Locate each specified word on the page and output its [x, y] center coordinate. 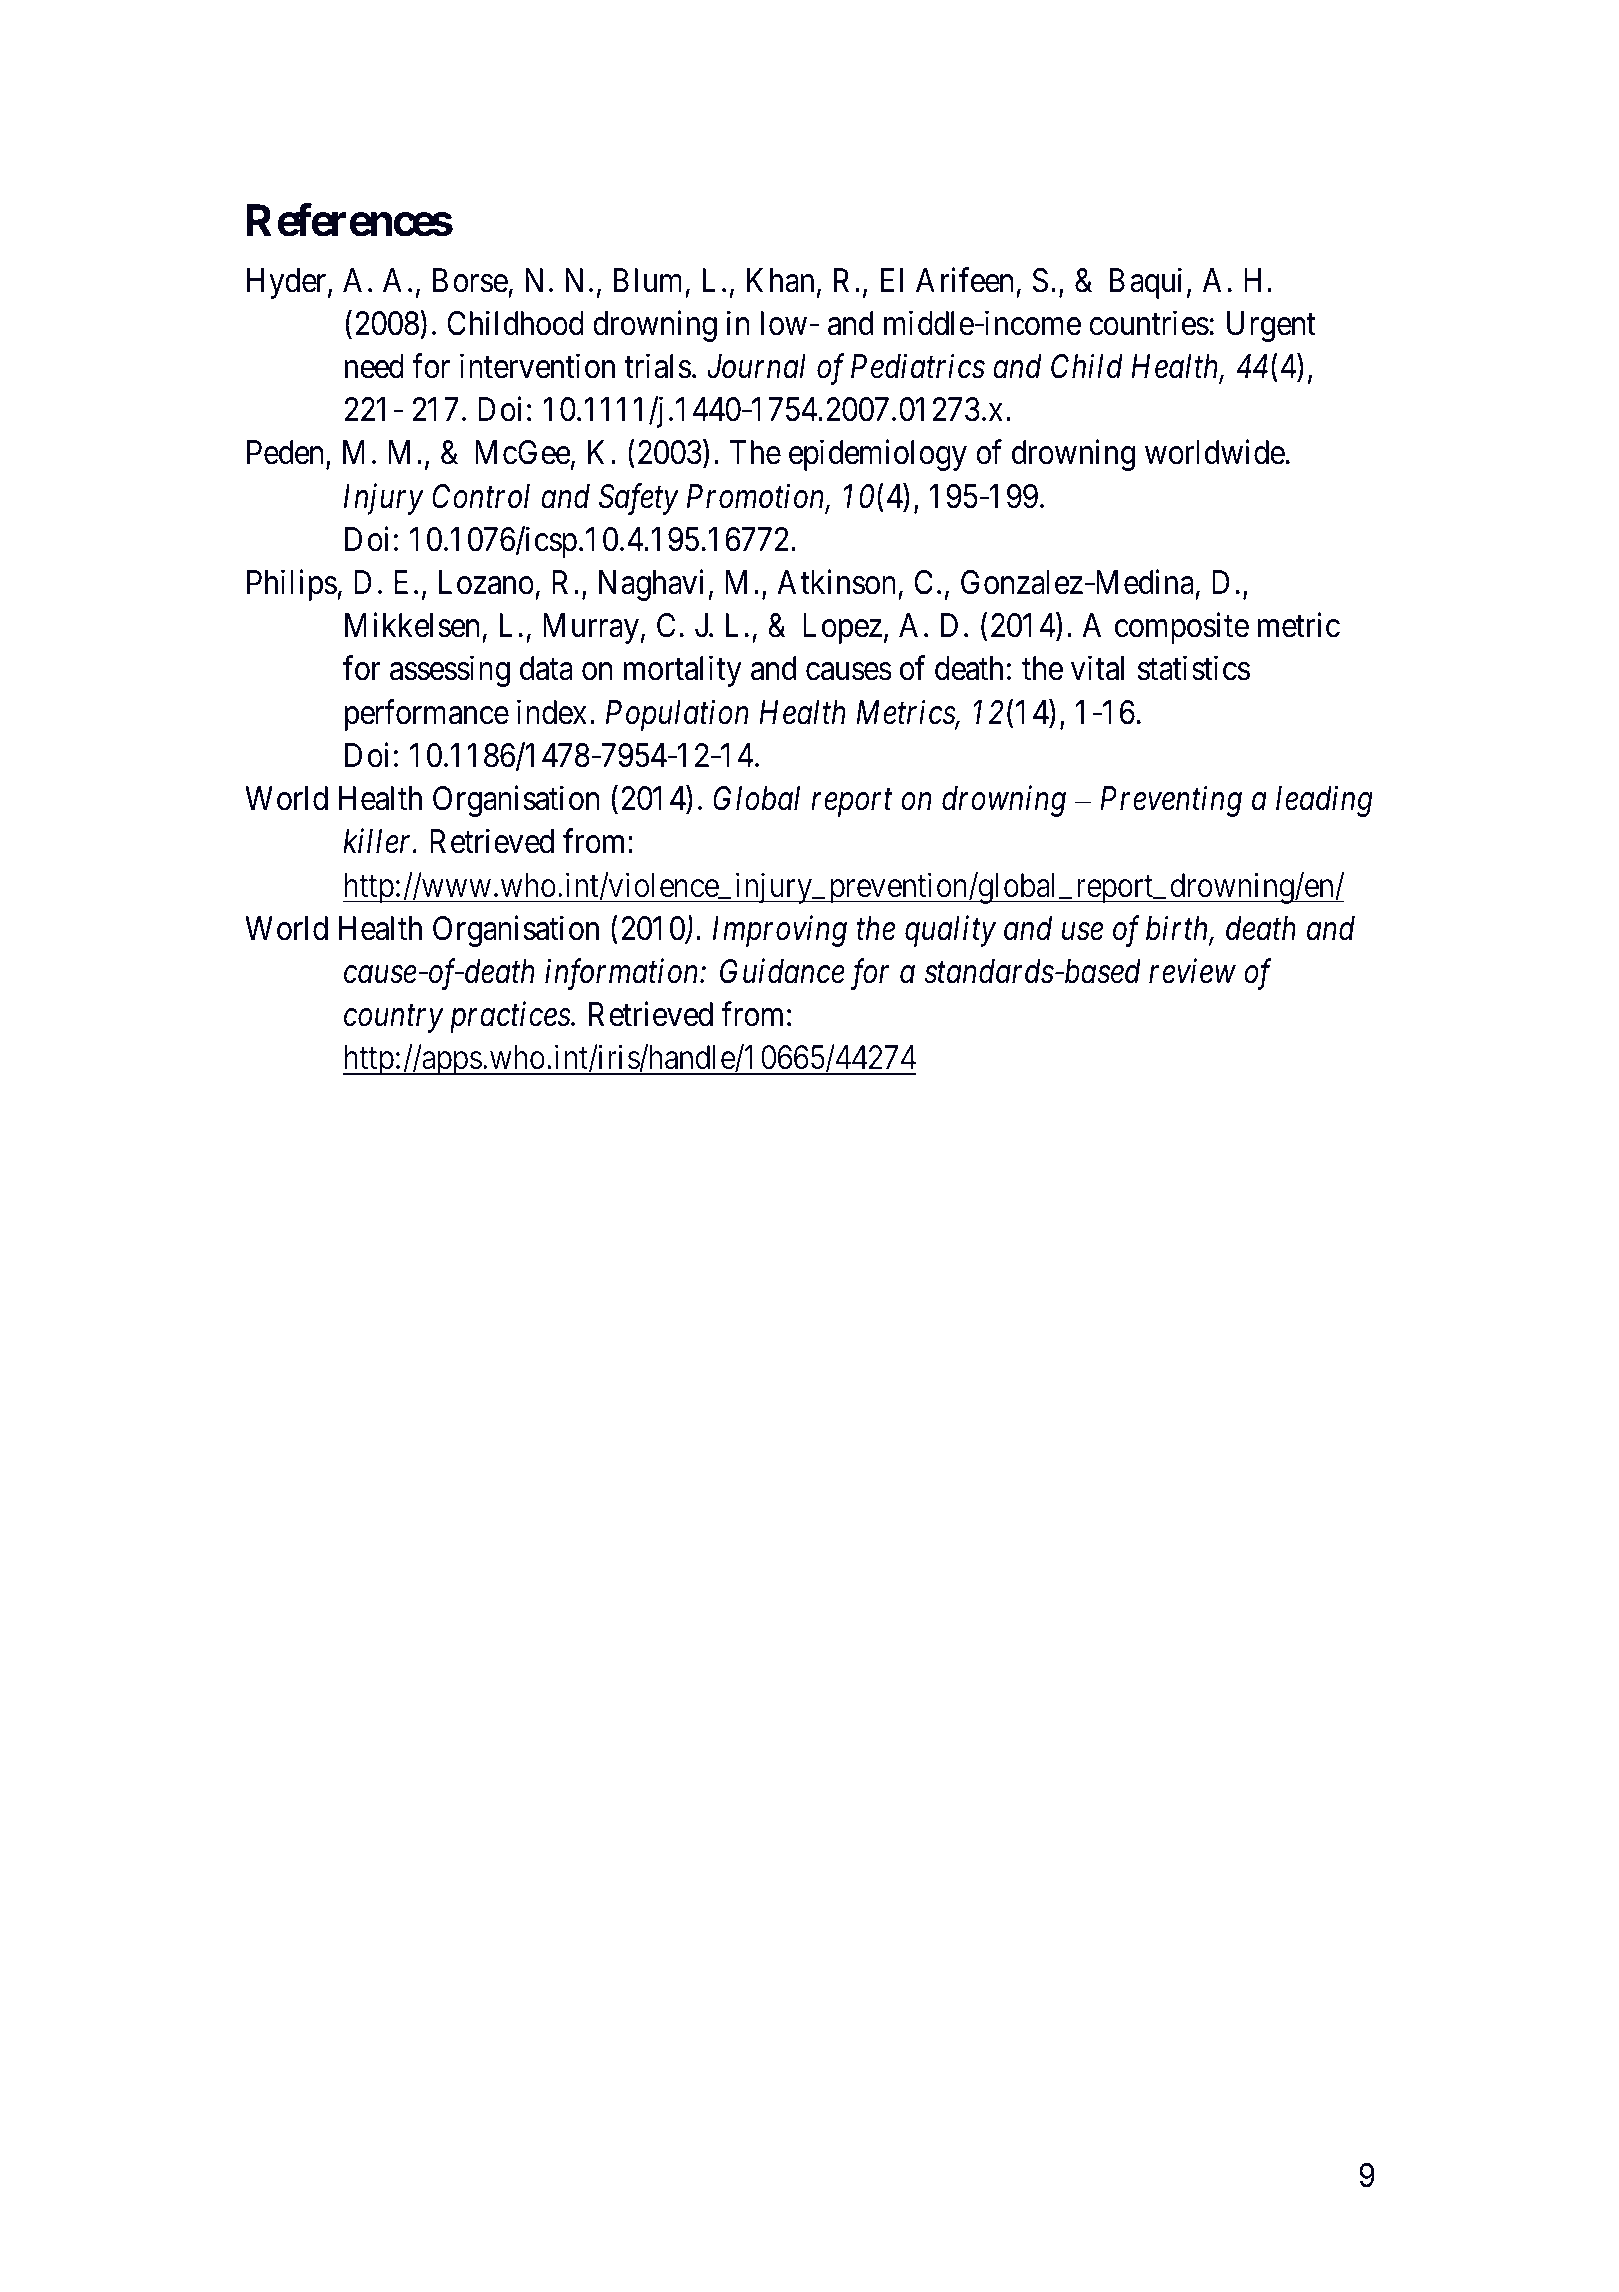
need [374, 366]
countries [1149, 323]
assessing [450, 671]
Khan [780, 280]
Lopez [842, 629]
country [394, 1019]
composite [1182, 628]
